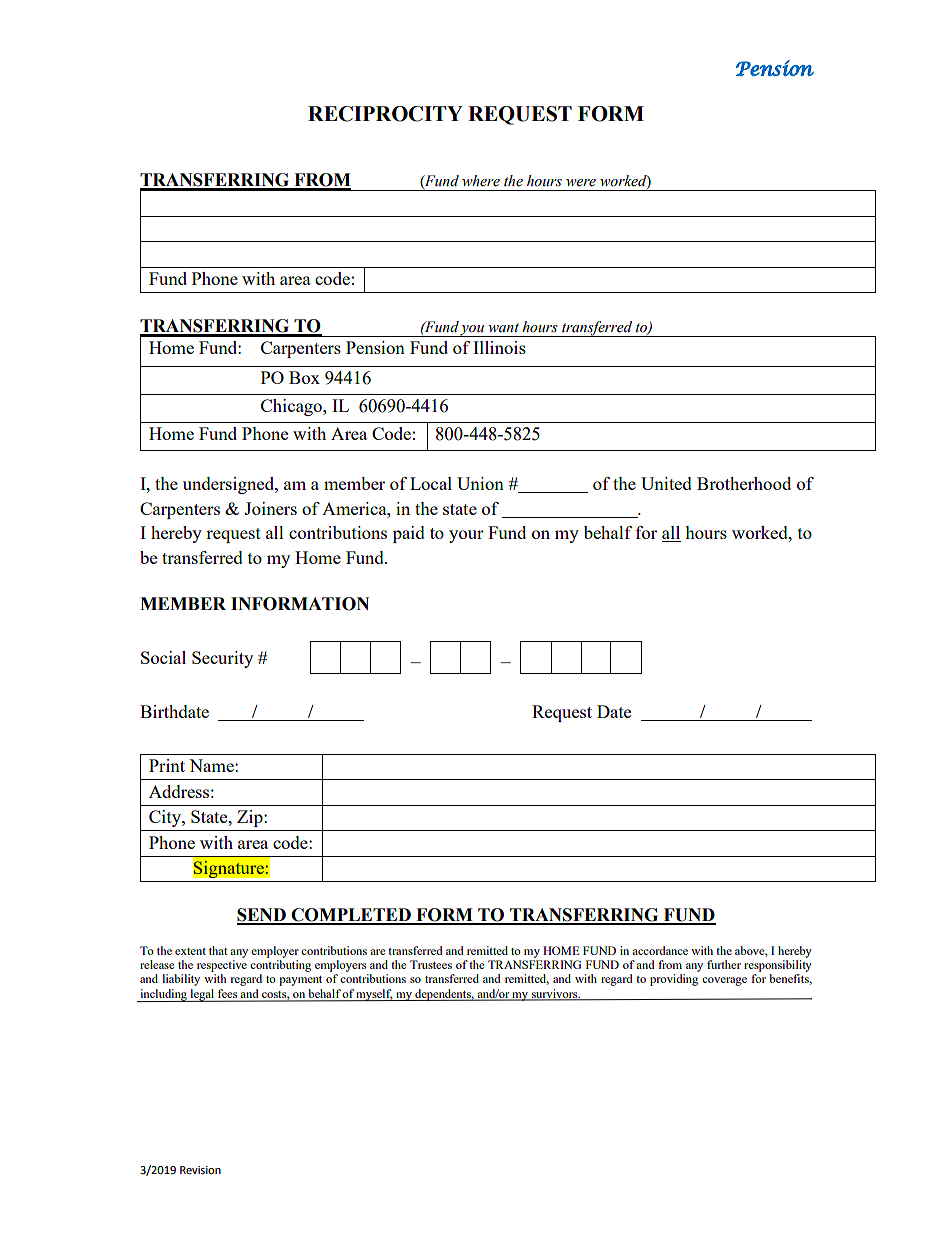 The height and width of the page is (1233, 952). What do you see at coordinates (660, 950) in the page?
I see `accordance` at bounding box center [660, 950].
